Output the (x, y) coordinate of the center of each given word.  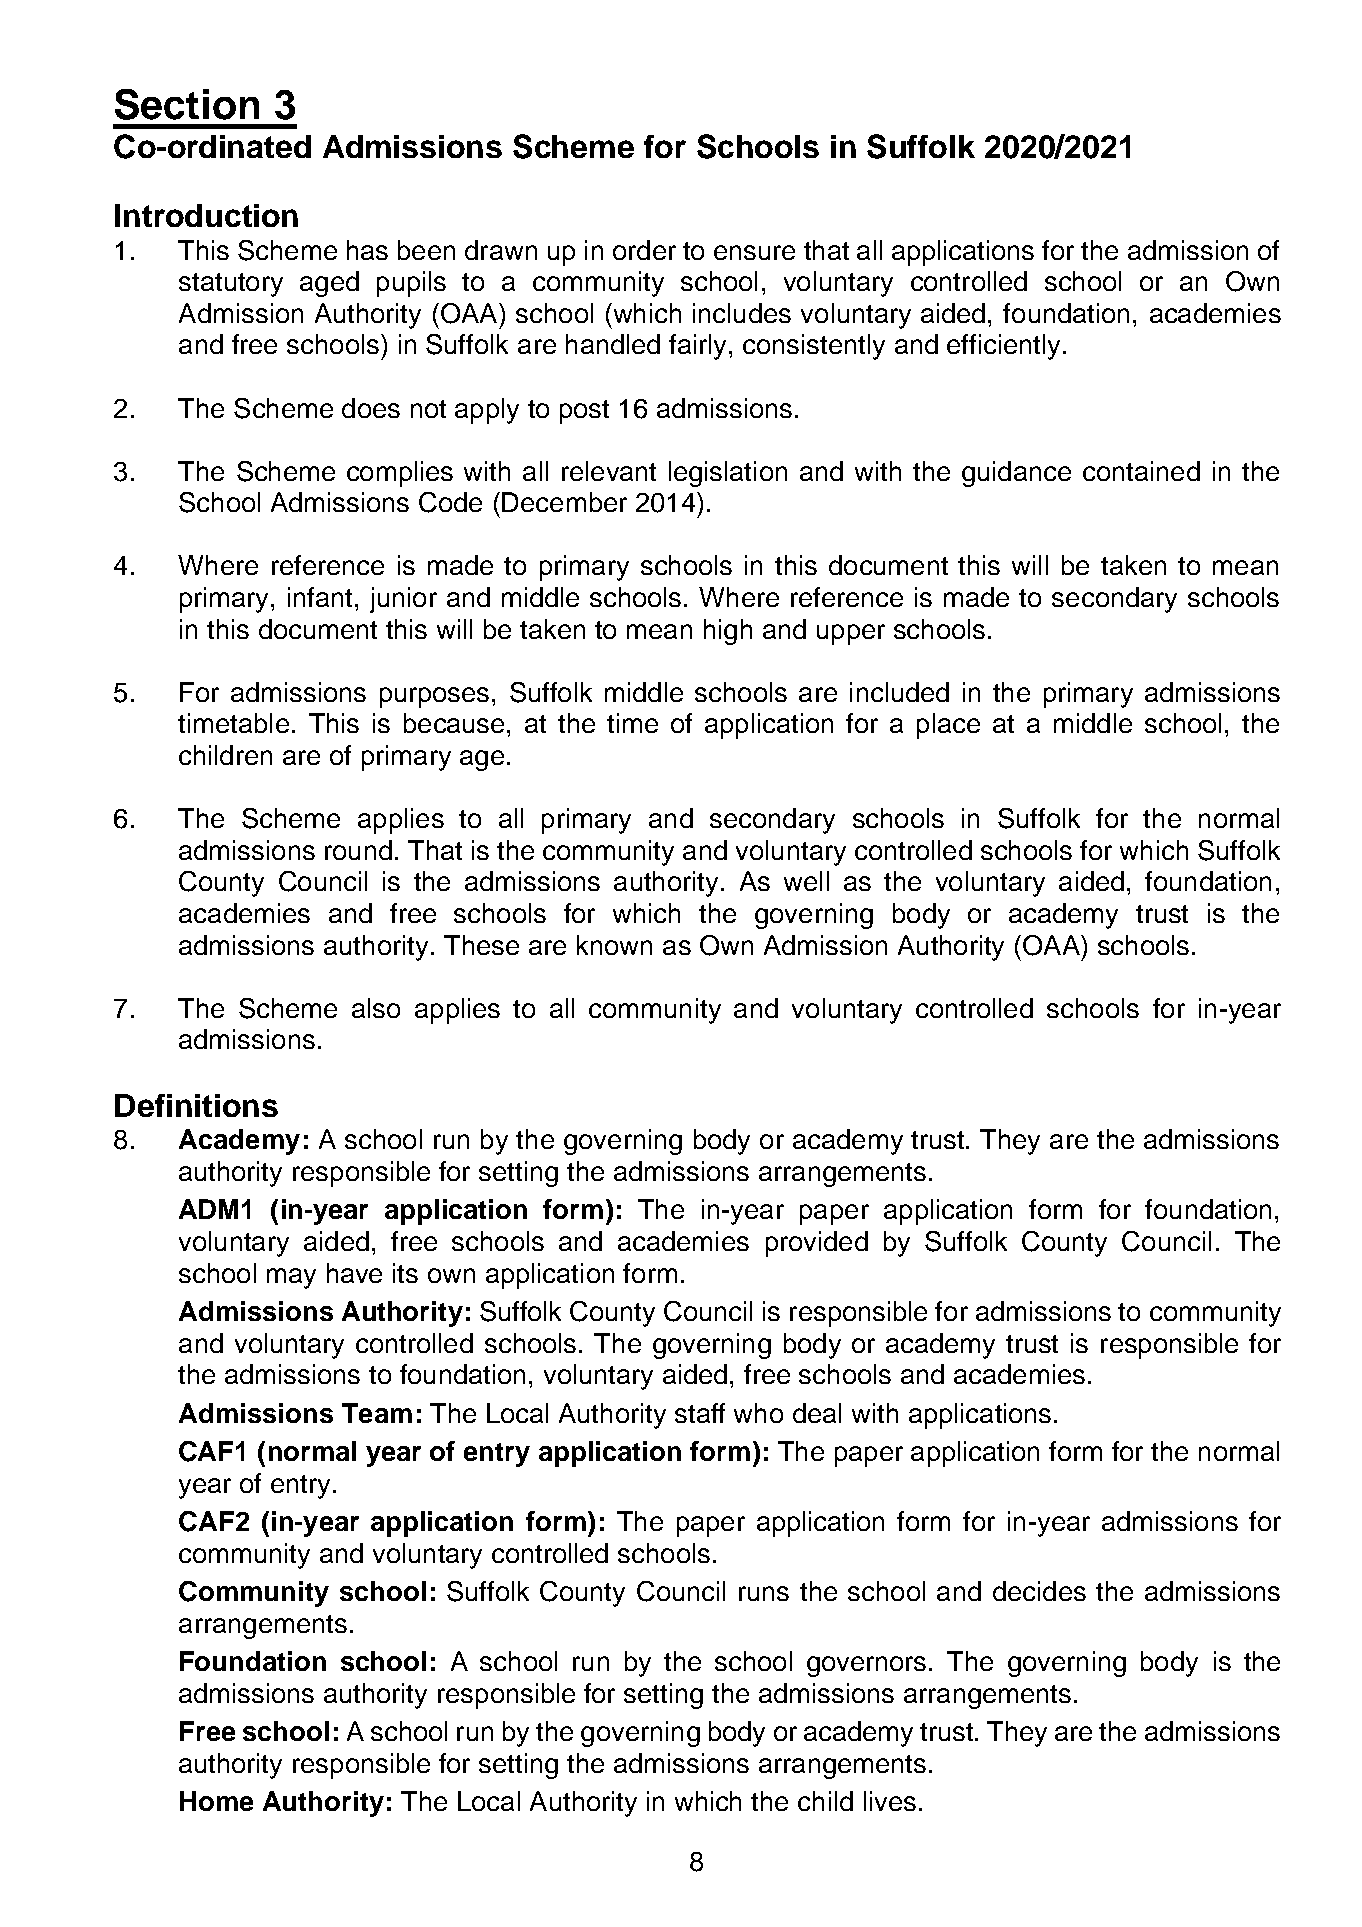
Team (377, 1413)
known (614, 945)
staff (700, 1413)
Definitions (196, 1105)
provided (817, 1244)
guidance (1016, 474)
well (806, 881)
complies (400, 474)
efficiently (1005, 347)
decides (1039, 1591)
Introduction (206, 215)
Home (216, 1801)
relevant (609, 471)
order (644, 250)
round (358, 850)
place (948, 726)
